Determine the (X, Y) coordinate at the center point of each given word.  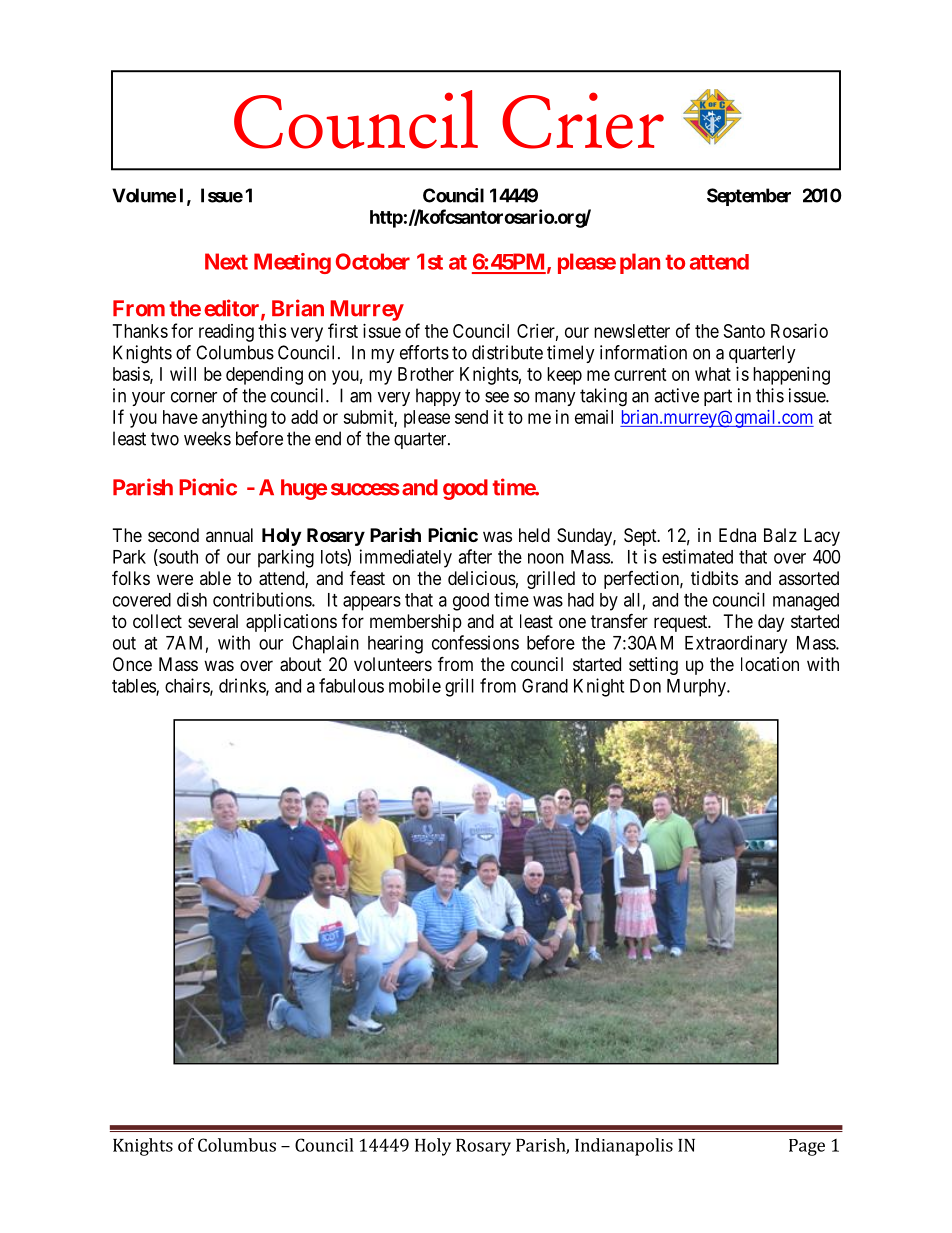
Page (807, 1147)
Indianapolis (624, 1147)
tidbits (714, 578)
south (177, 557)
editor (233, 309)
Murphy (697, 688)
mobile (415, 685)
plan (640, 263)
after (475, 556)
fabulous (351, 685)
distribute (507, 352)
